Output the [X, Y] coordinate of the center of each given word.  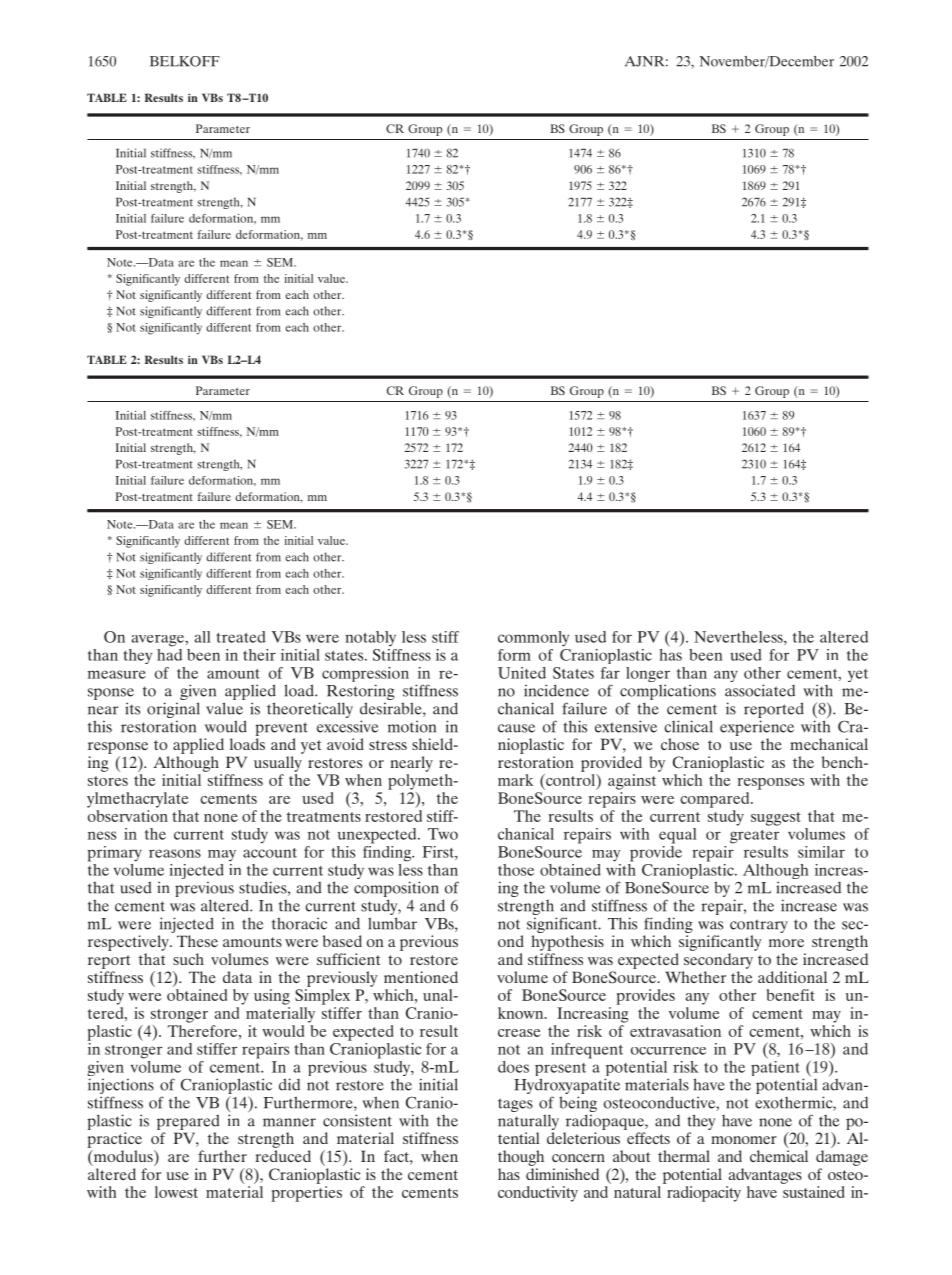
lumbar [392, 923]
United [522, 673]
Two [443, 834]
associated [760, 690]
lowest [176, 1192]
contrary [759, 926]
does [513, 1067]
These [197, 941]
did [289, 1084]
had [169, 653]
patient [775, 1067]
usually [278, 764]
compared [716, 800]
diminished [562, 1174]
